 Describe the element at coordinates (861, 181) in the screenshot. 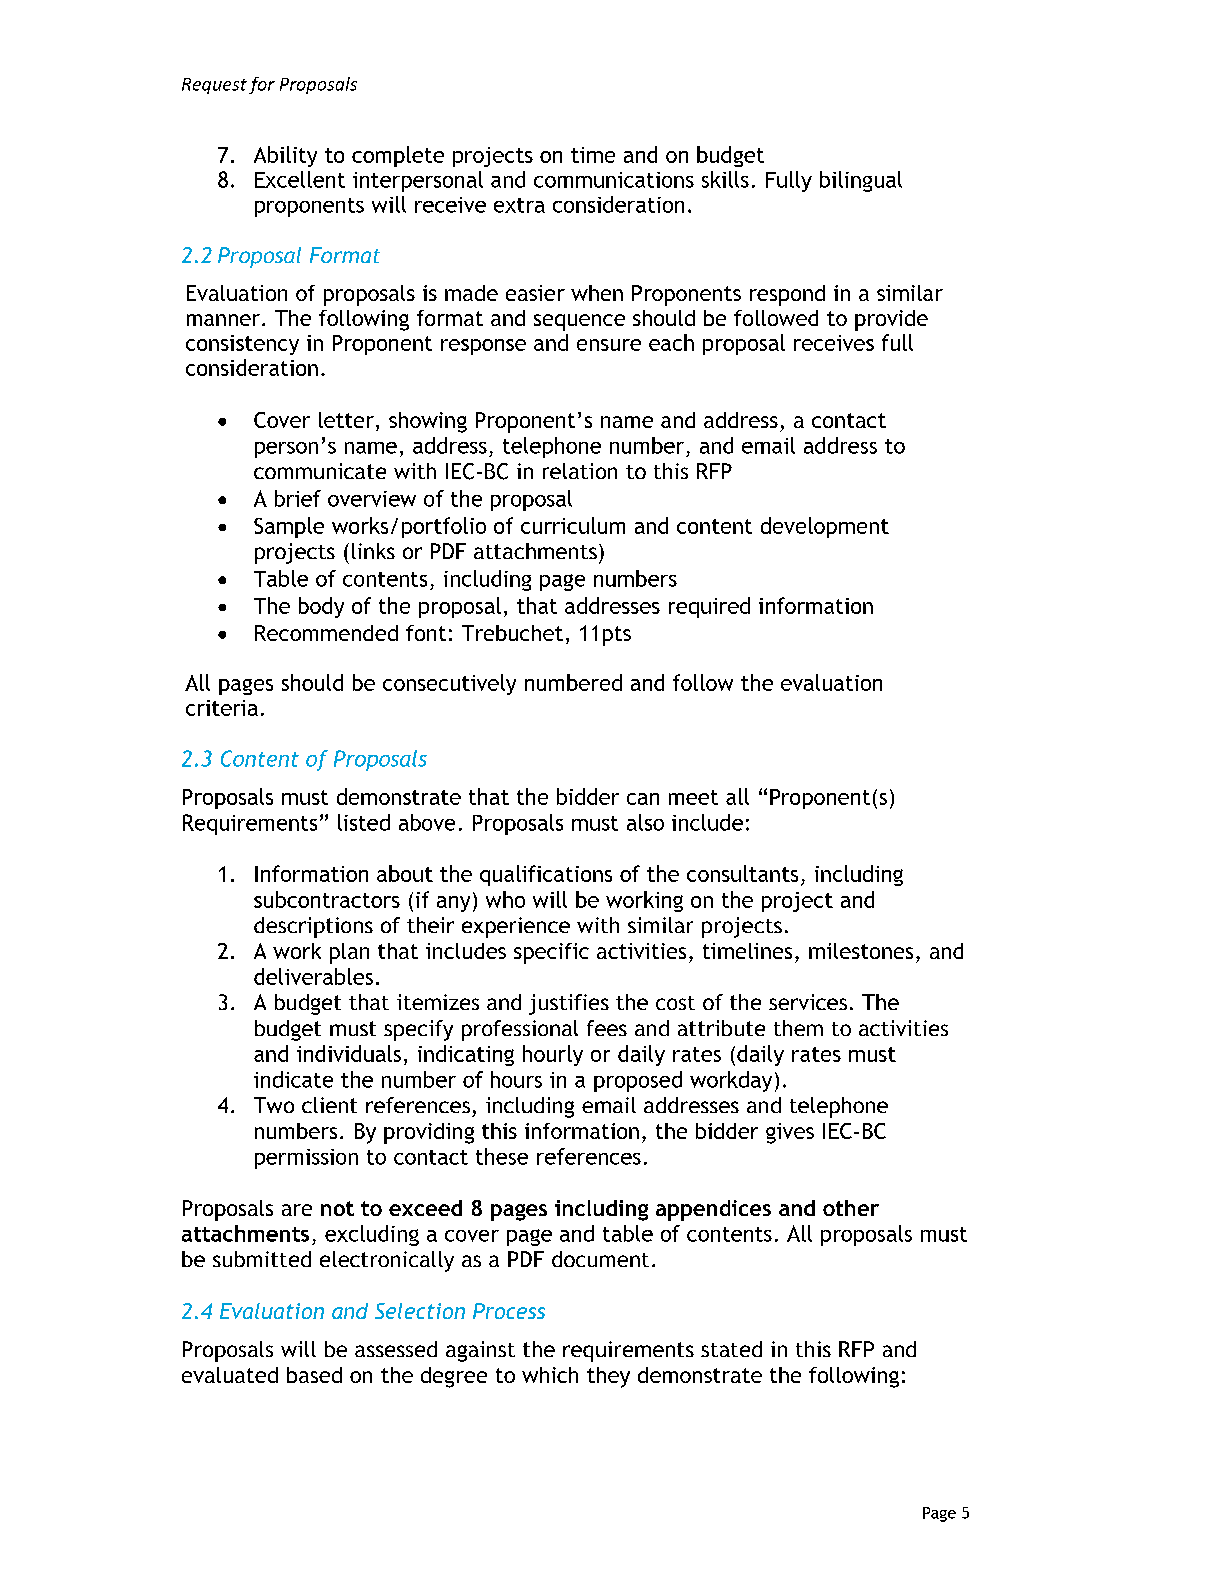

I see `bilingual` at that location.
